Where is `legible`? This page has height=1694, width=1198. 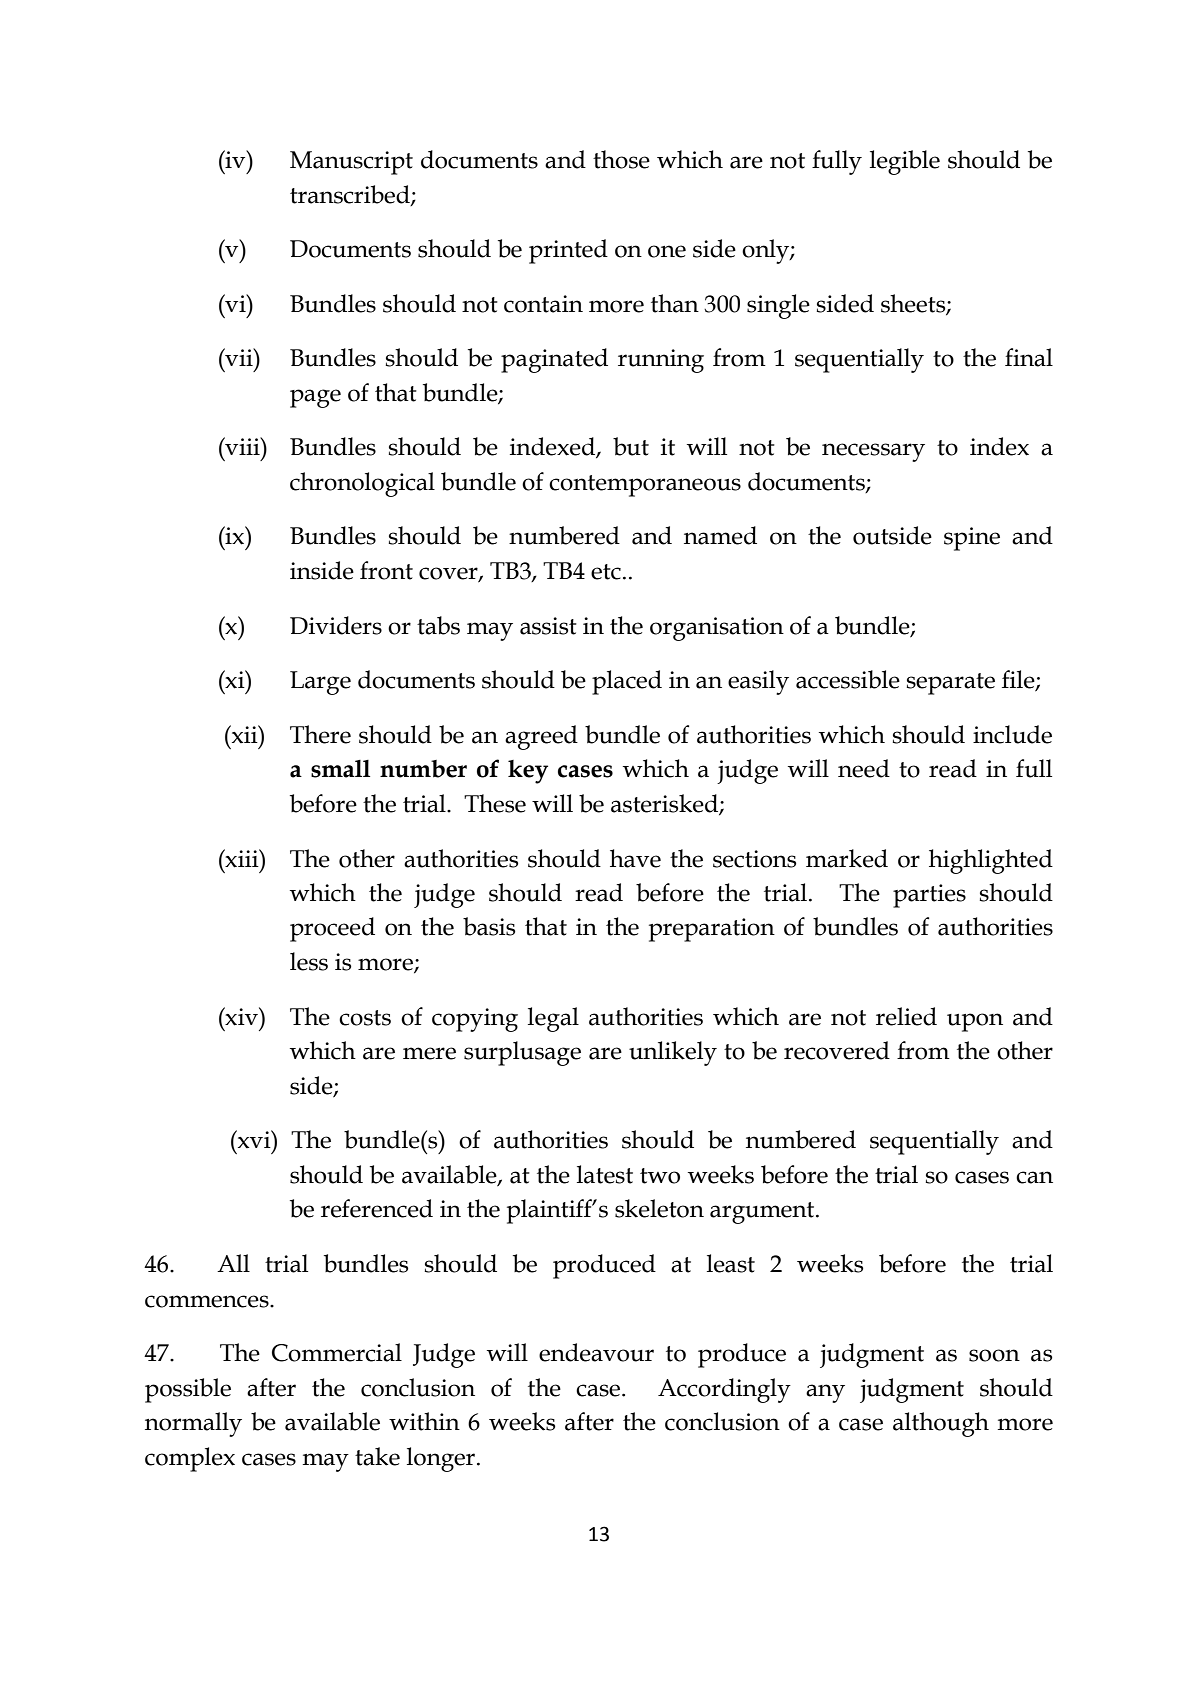
legible is located at coordinates (905, 162).
